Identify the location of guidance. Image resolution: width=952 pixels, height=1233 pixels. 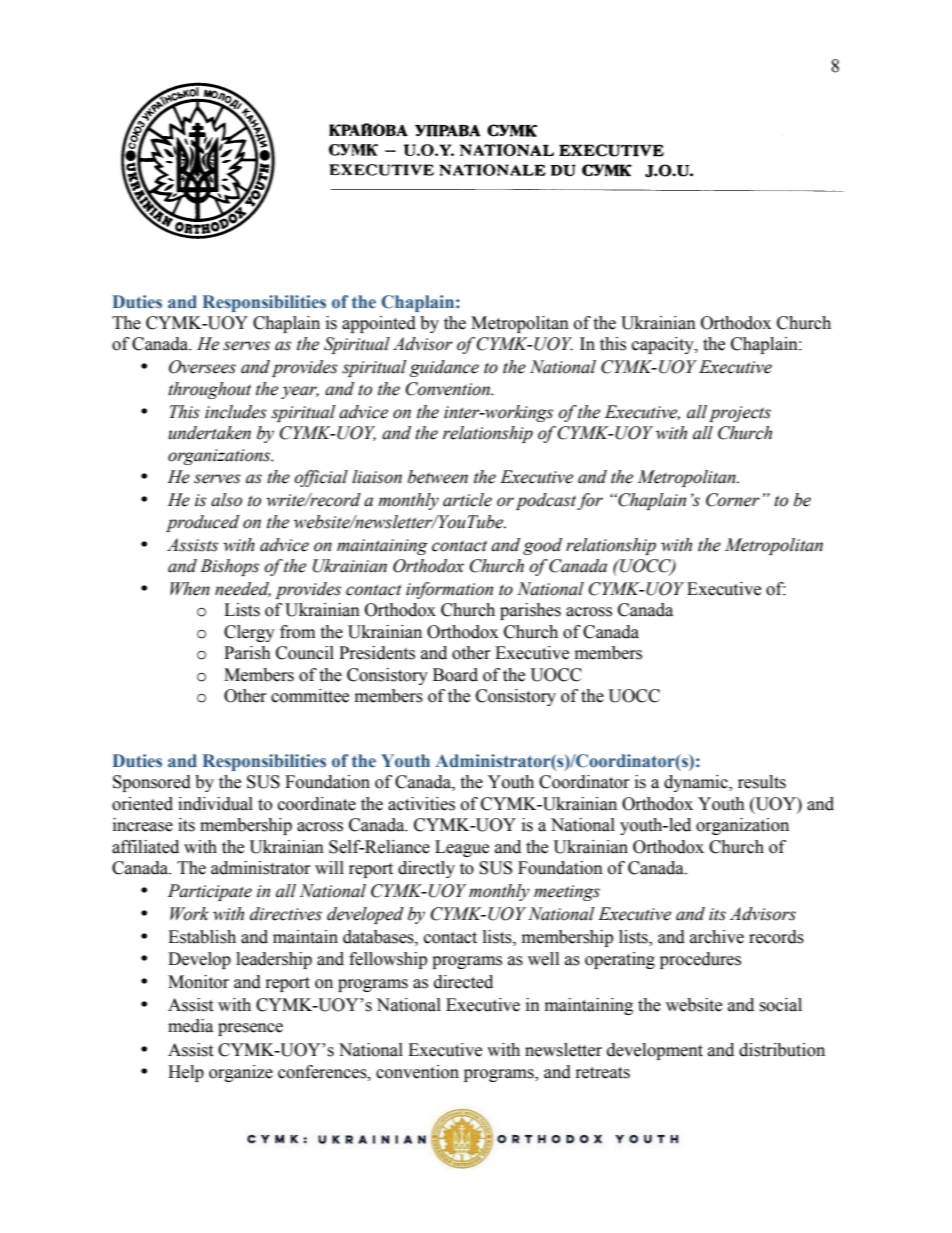
(444, 368).
